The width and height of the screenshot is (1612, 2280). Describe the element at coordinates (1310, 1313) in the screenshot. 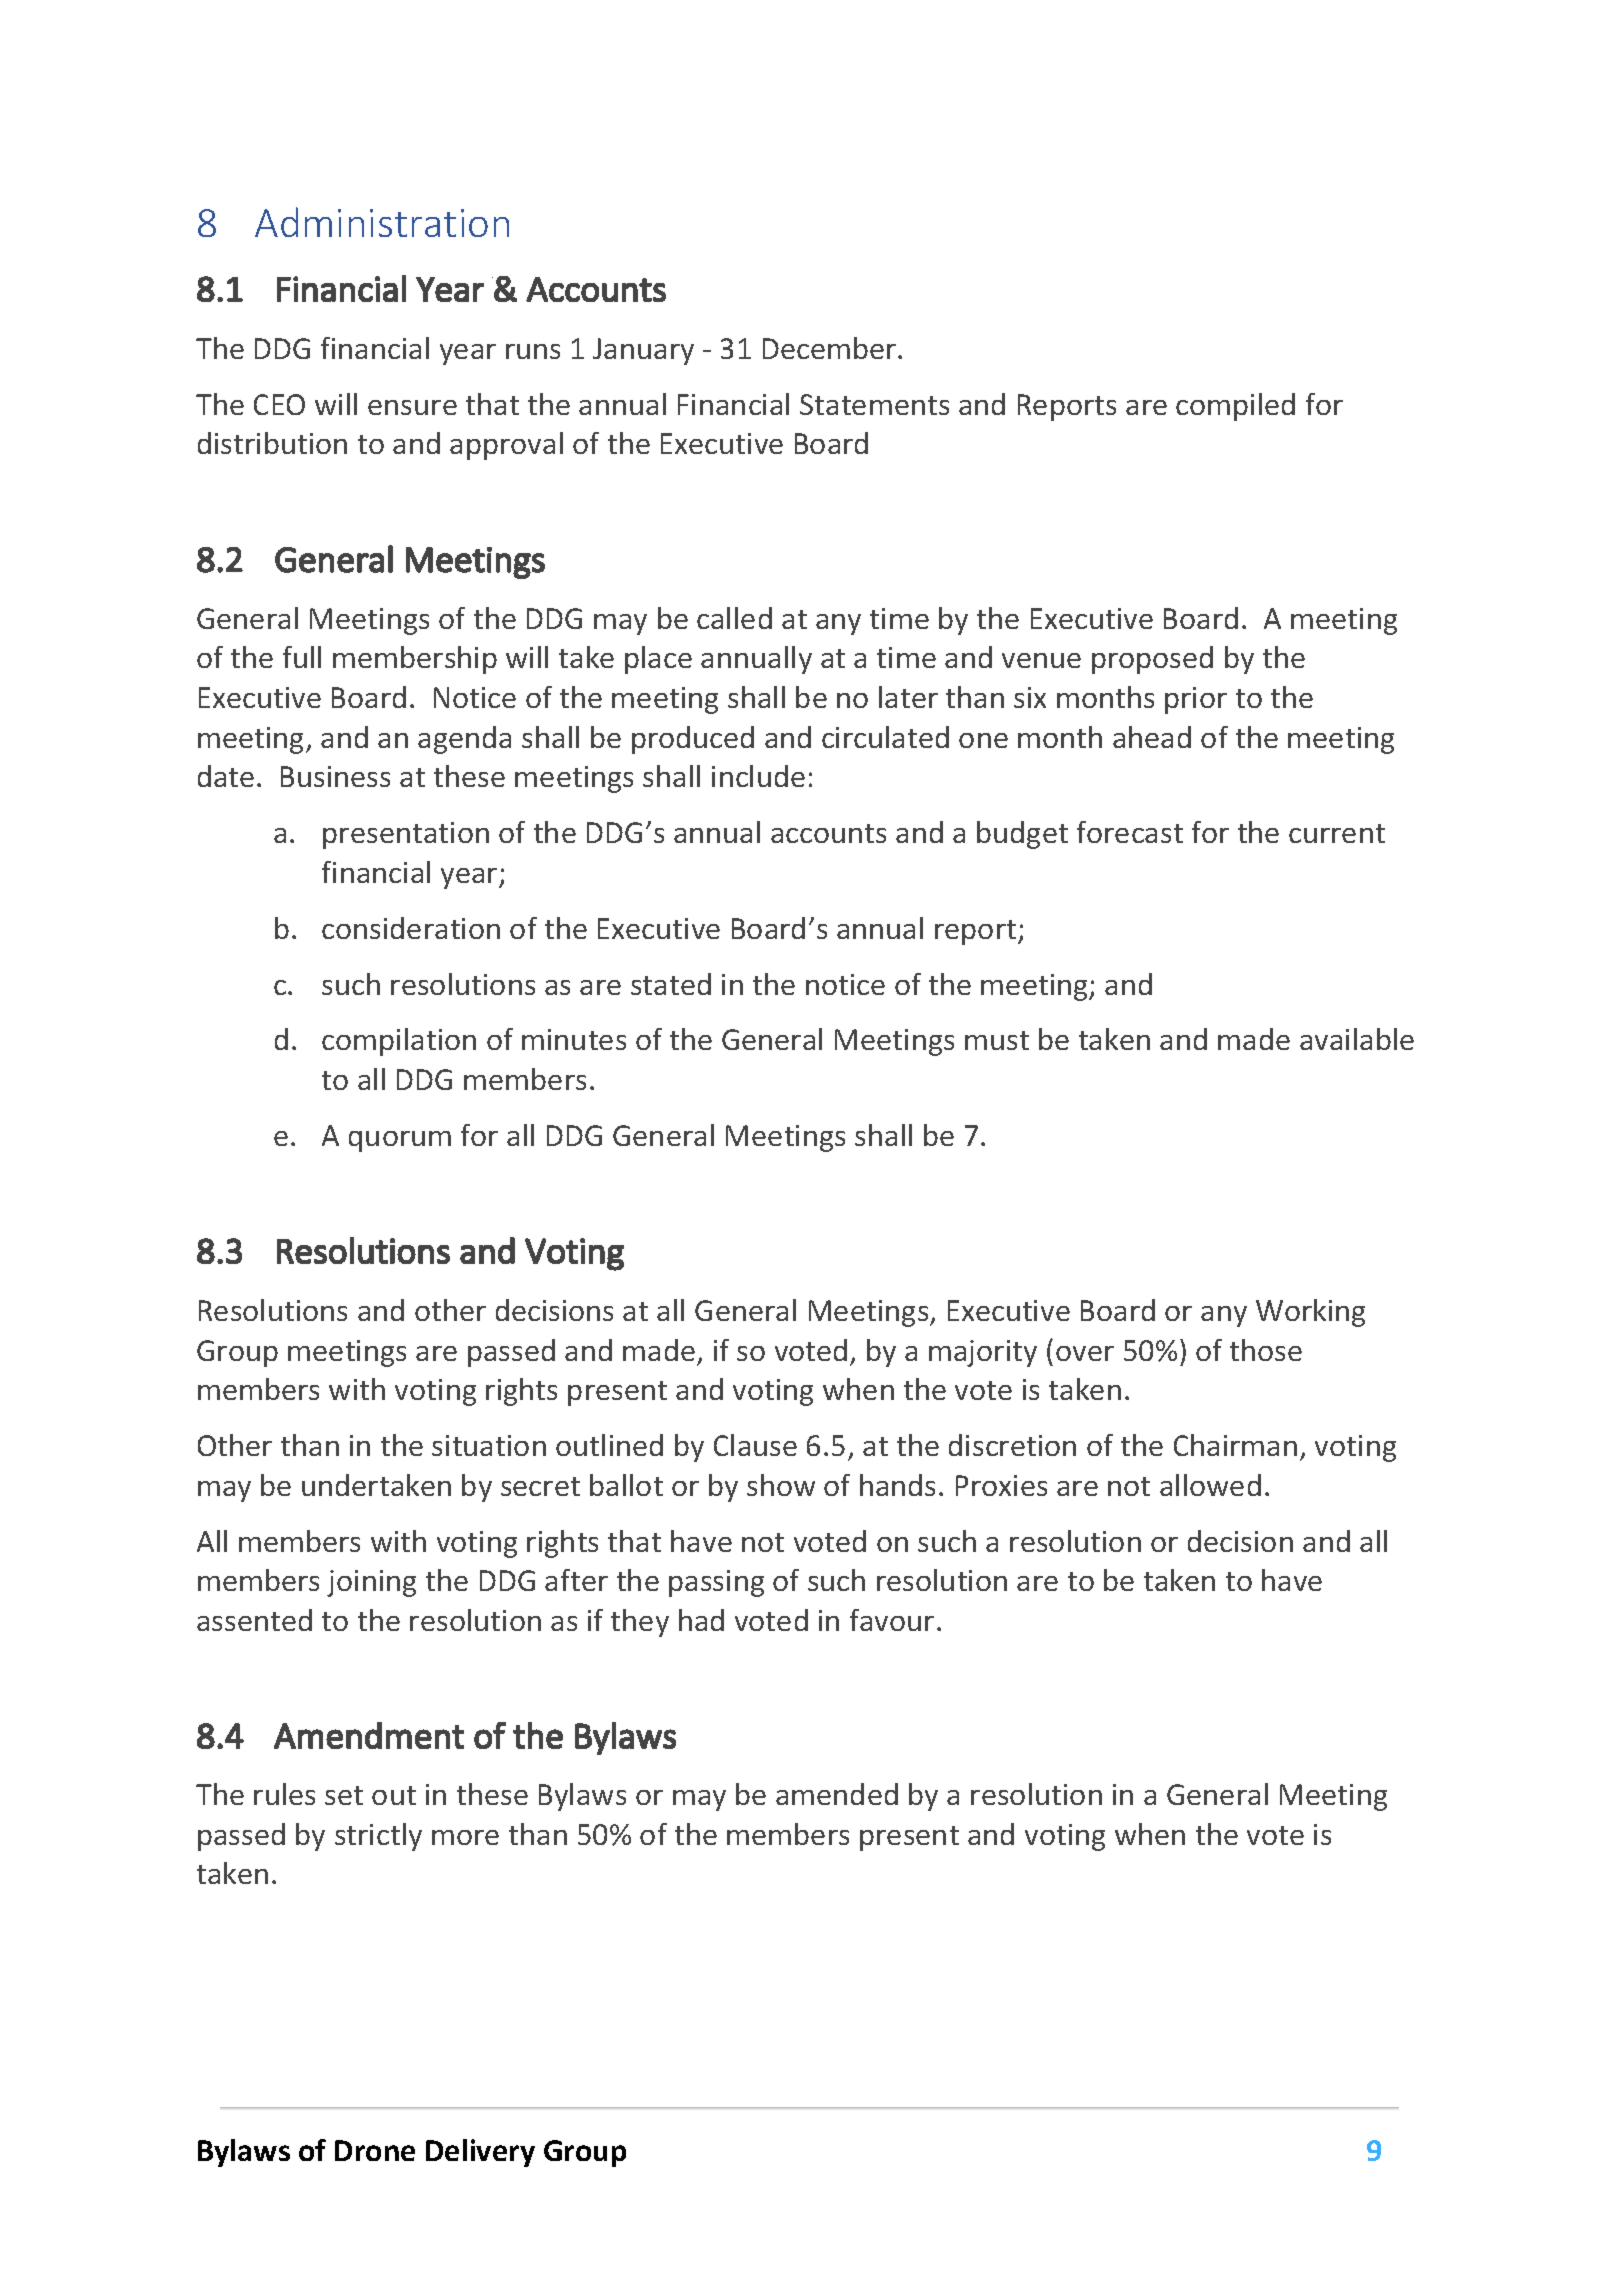

I see `Working` at that location.
